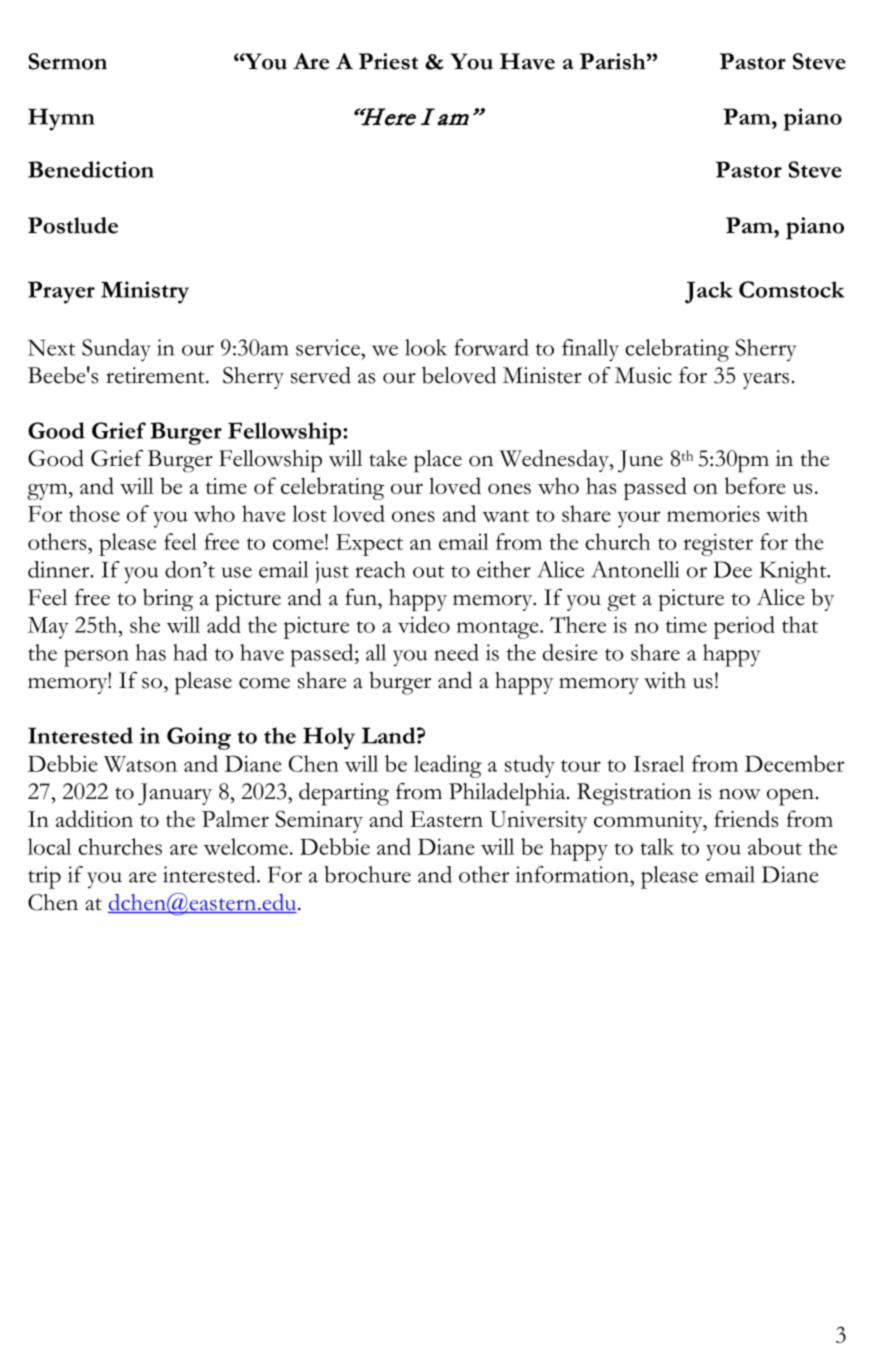 This screenshot has height=1372, width=887. I want to click on Priest, so click(388, 61).
